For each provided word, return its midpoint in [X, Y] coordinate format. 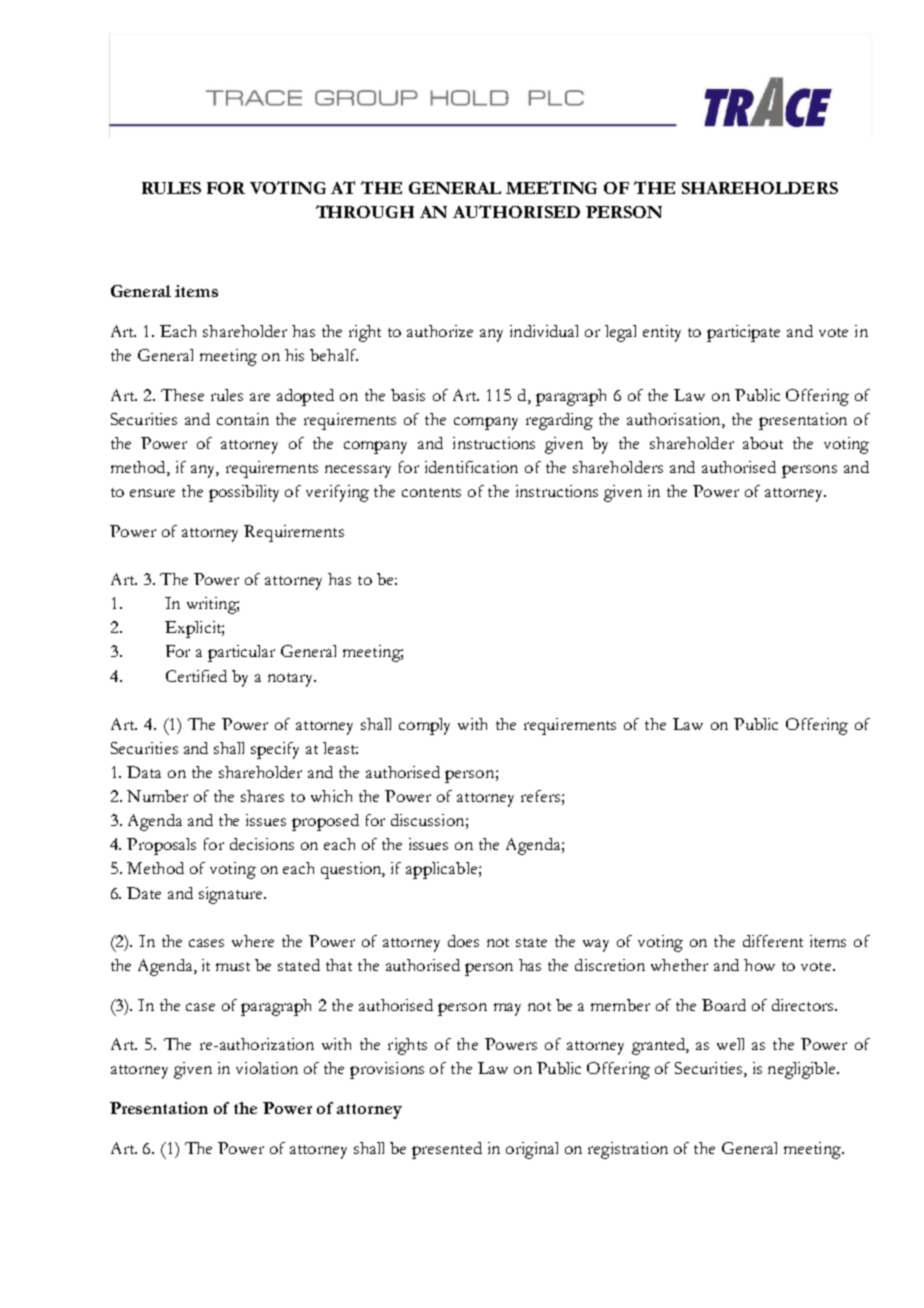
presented [447, 1150]
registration [628, 1150]
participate [743, 333]
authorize [440, 331]
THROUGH [365, 211]
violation [267, 1068]
